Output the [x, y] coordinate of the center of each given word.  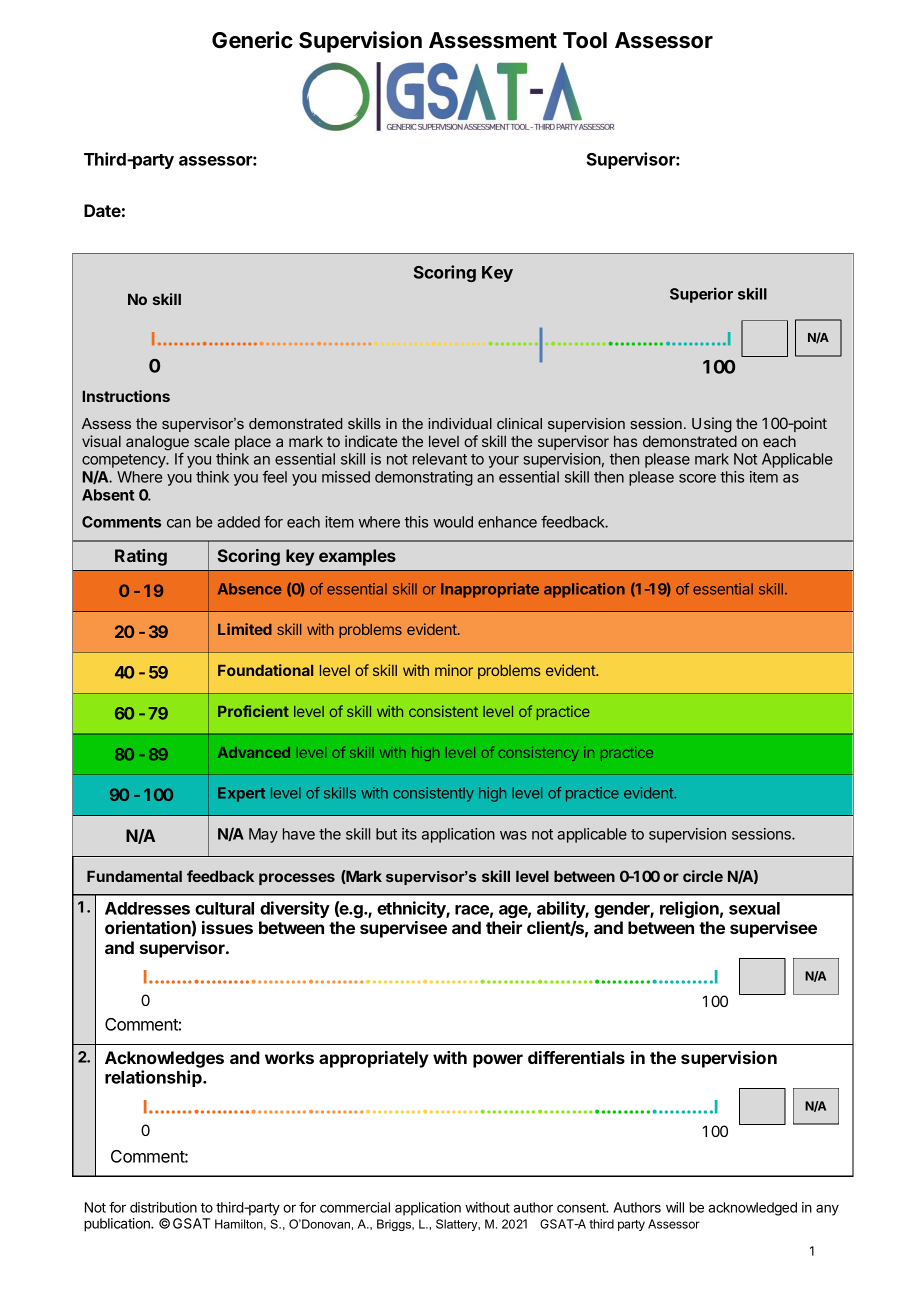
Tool [585, 40]
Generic [252, 40]
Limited [245, 629]
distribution [163, 1207]
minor [454, 670]
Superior [701, 295]
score [697, 478]
